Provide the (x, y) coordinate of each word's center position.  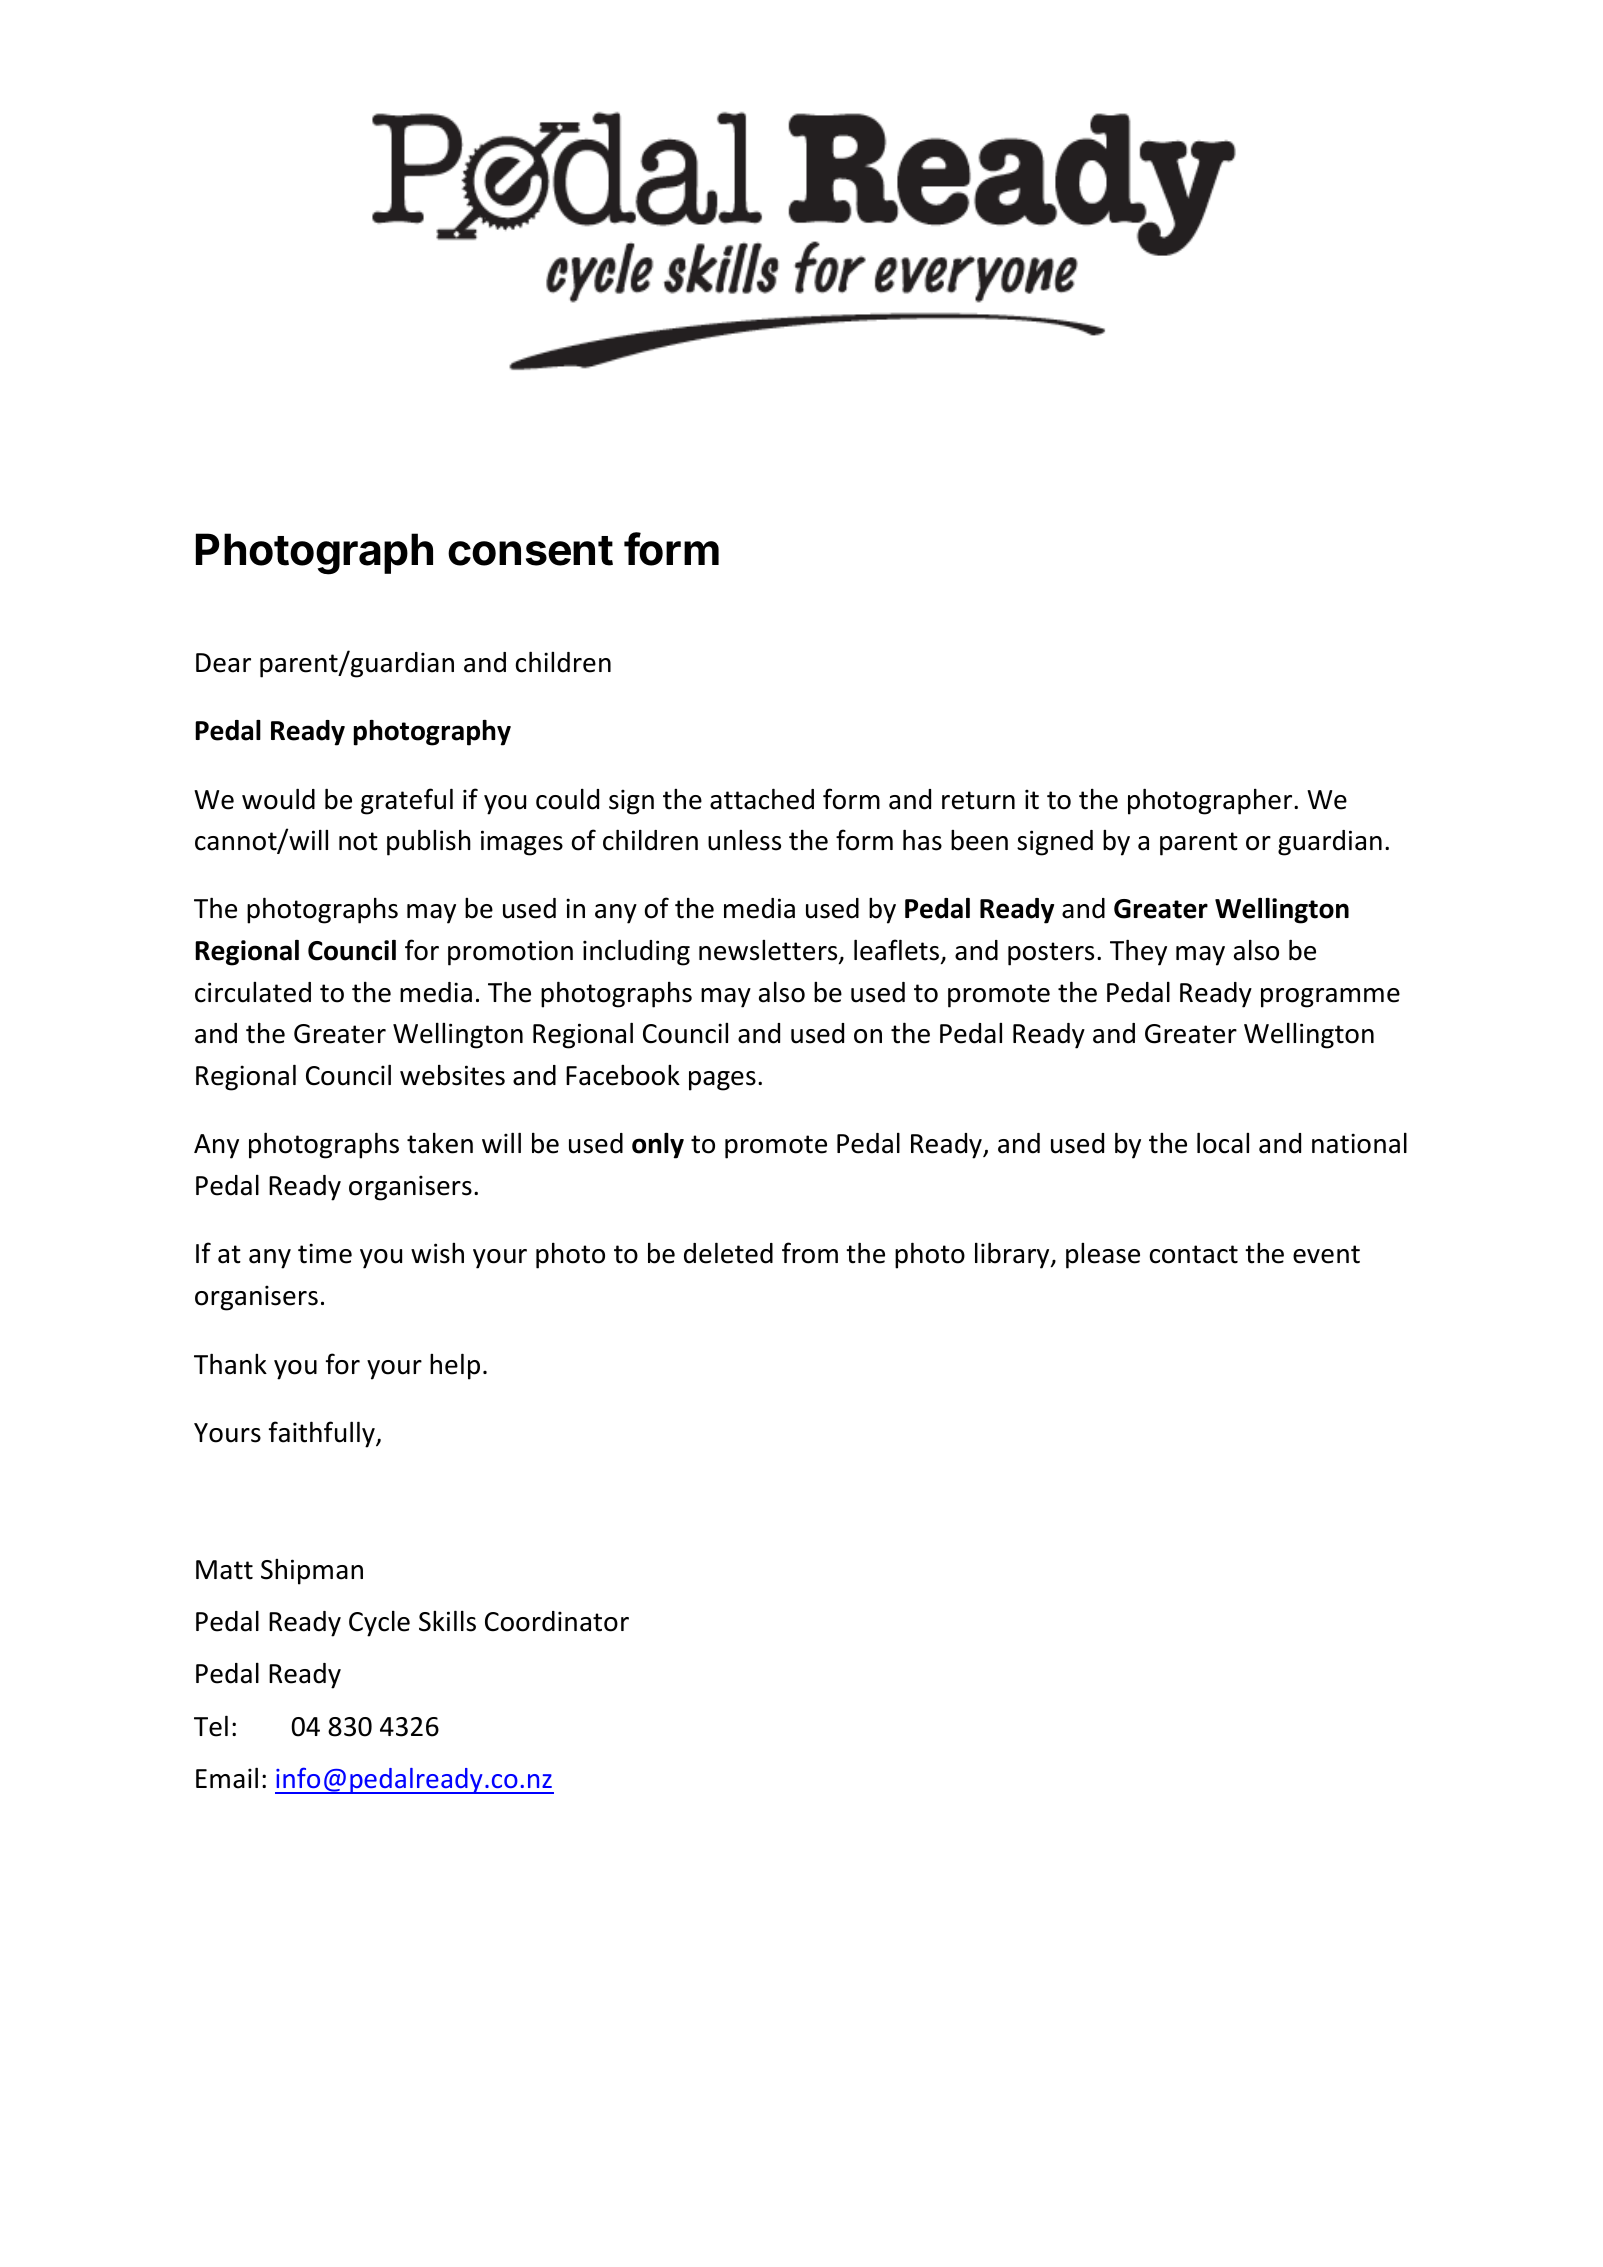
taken (440, 1143)
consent (530, 551)
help (455, 1366)
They (1138, 952)
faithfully (323, 1434)
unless (744, 840)
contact (1194, 1254)
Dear (223, 663)
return (978, 800)
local (1223, 1143)
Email (227, 1778)
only (658, 1146)
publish (429, 842)
